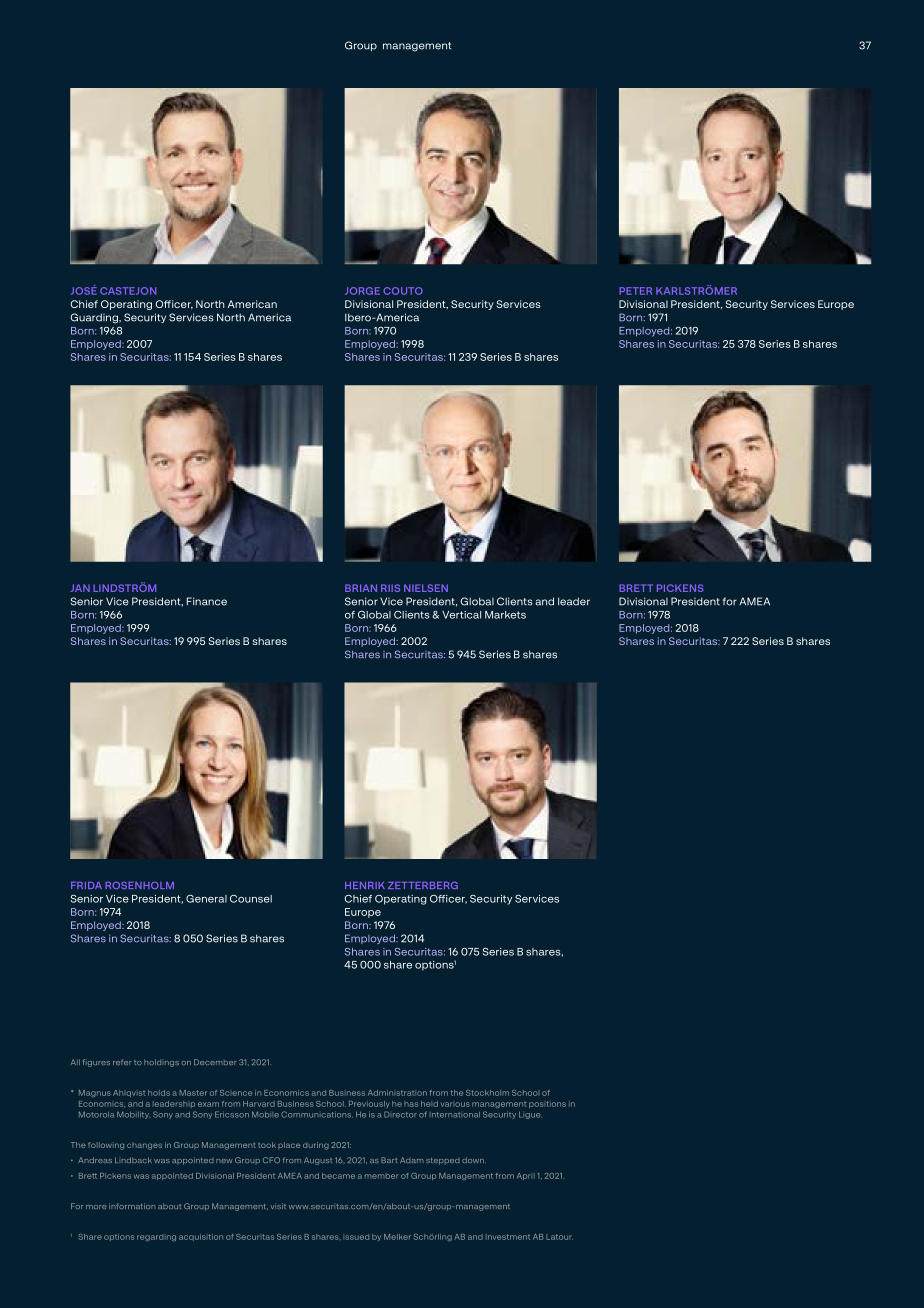  I want to click on HENRIK, so click(365, 885).
